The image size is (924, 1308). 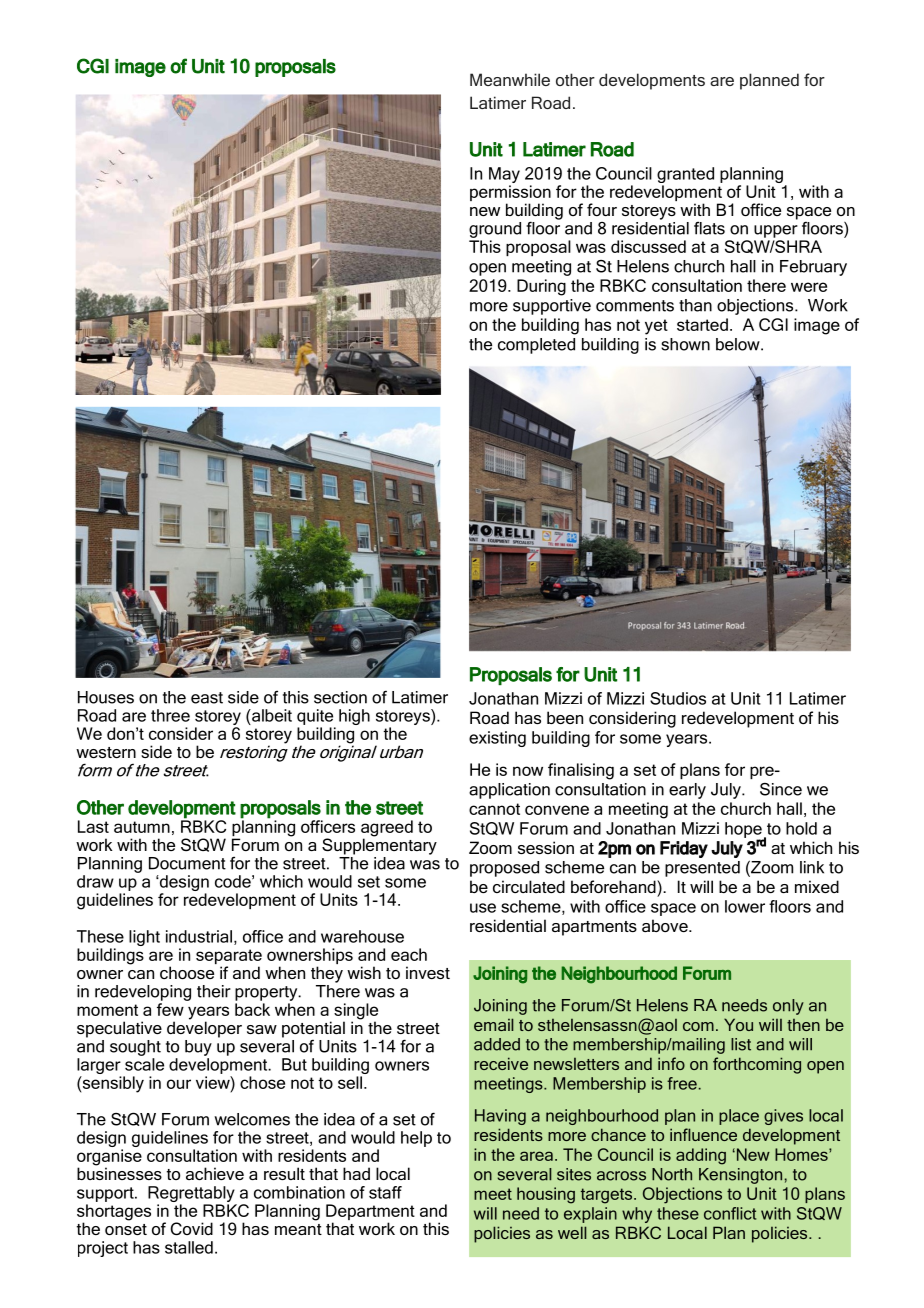 I want to click on Meanwhile, so click(x=510, y=79).
